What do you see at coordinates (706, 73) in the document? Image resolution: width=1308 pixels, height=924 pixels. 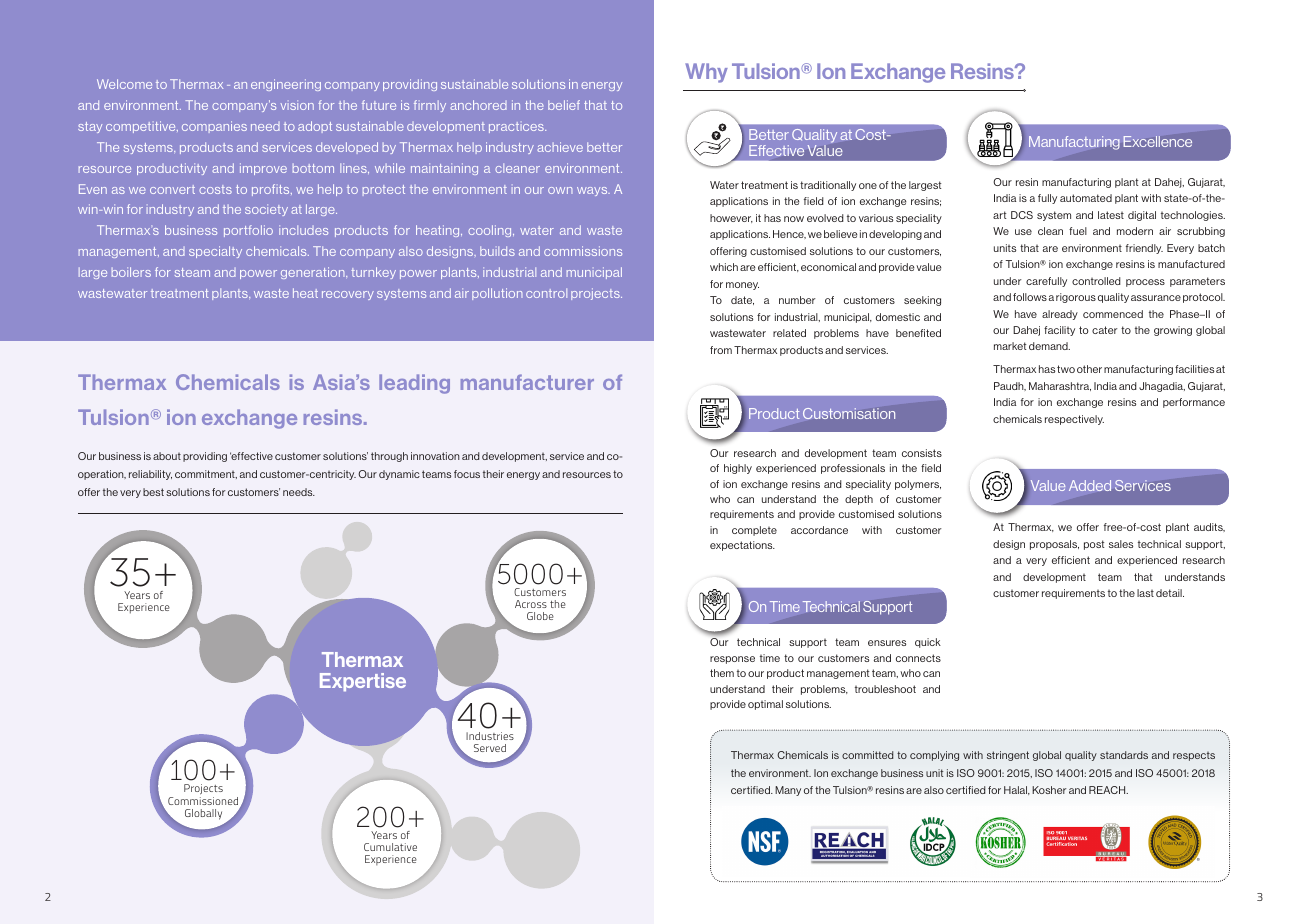 I see `Why` at bounding box center [706, 73].
